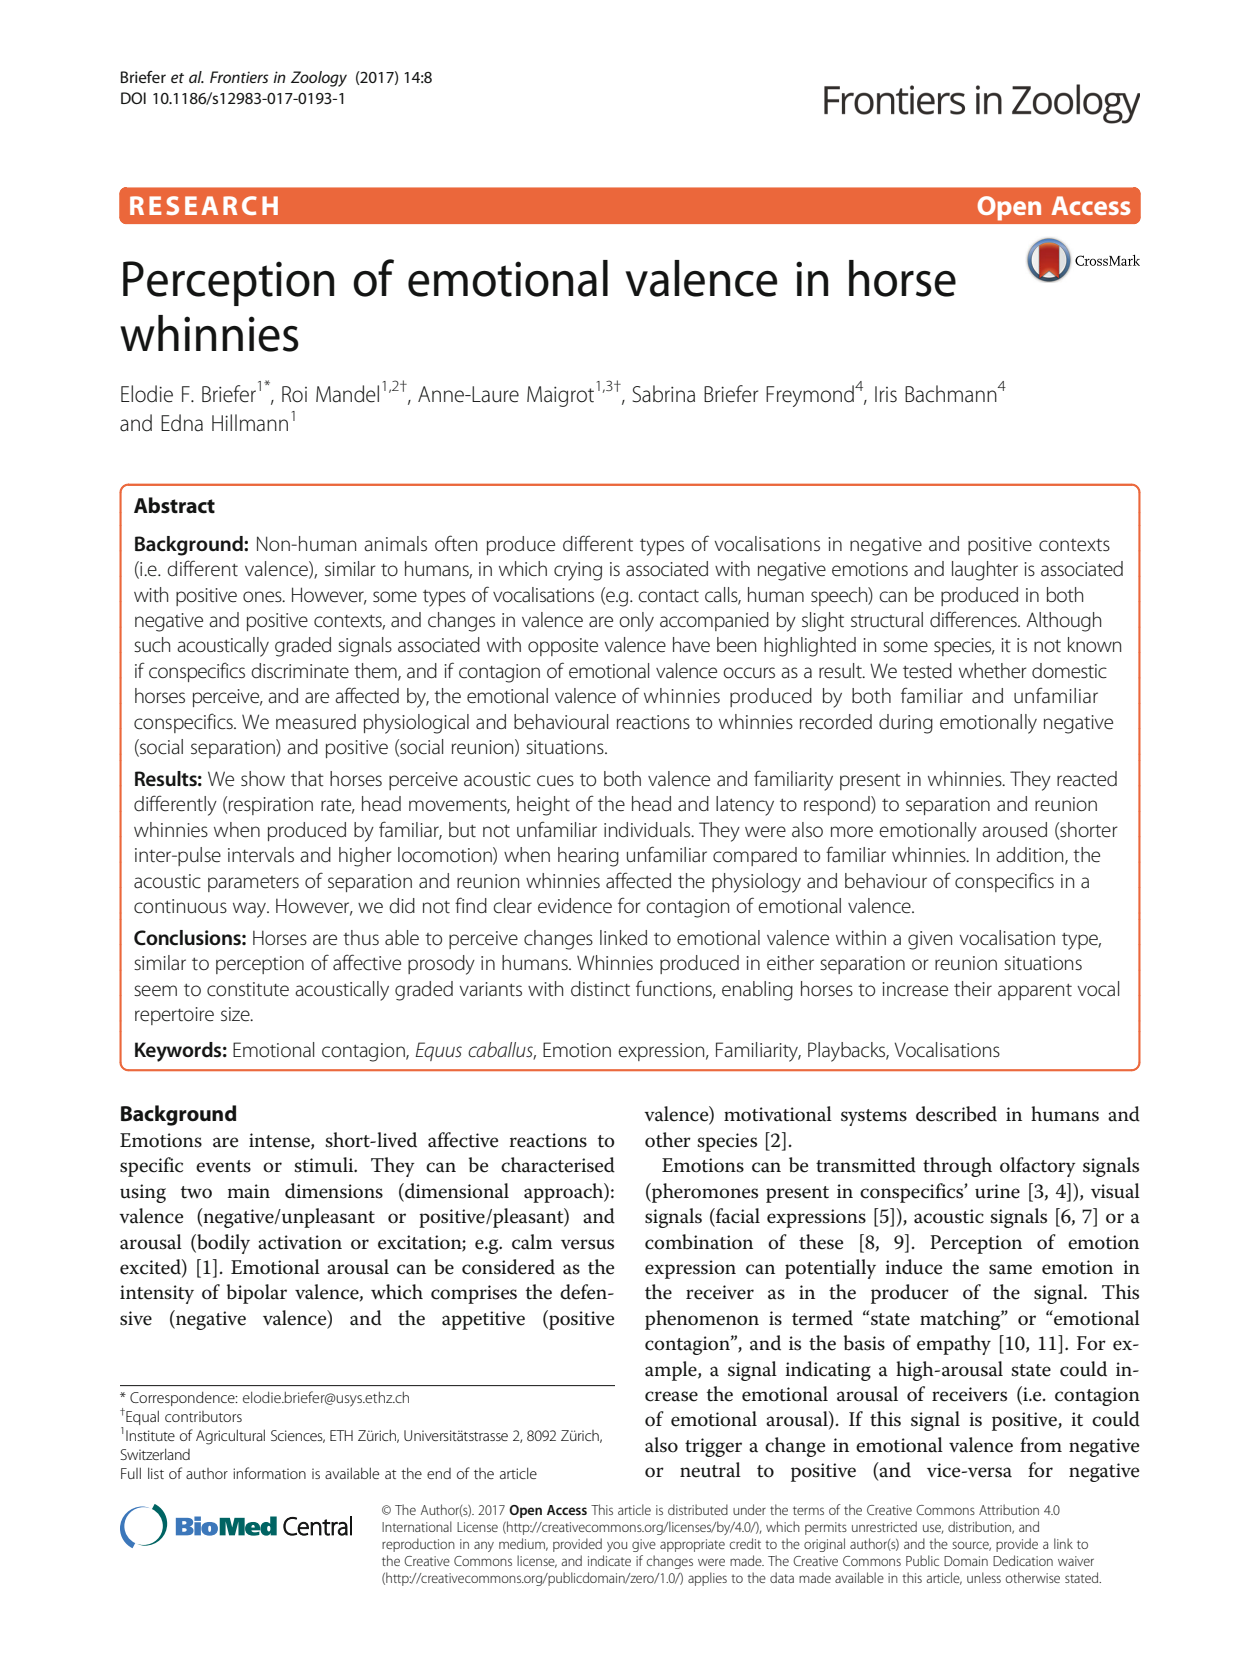  What do you see at coordinates (319, 79) in the screenshot?
I see `Zoology` at bounding box center [319, 79].
